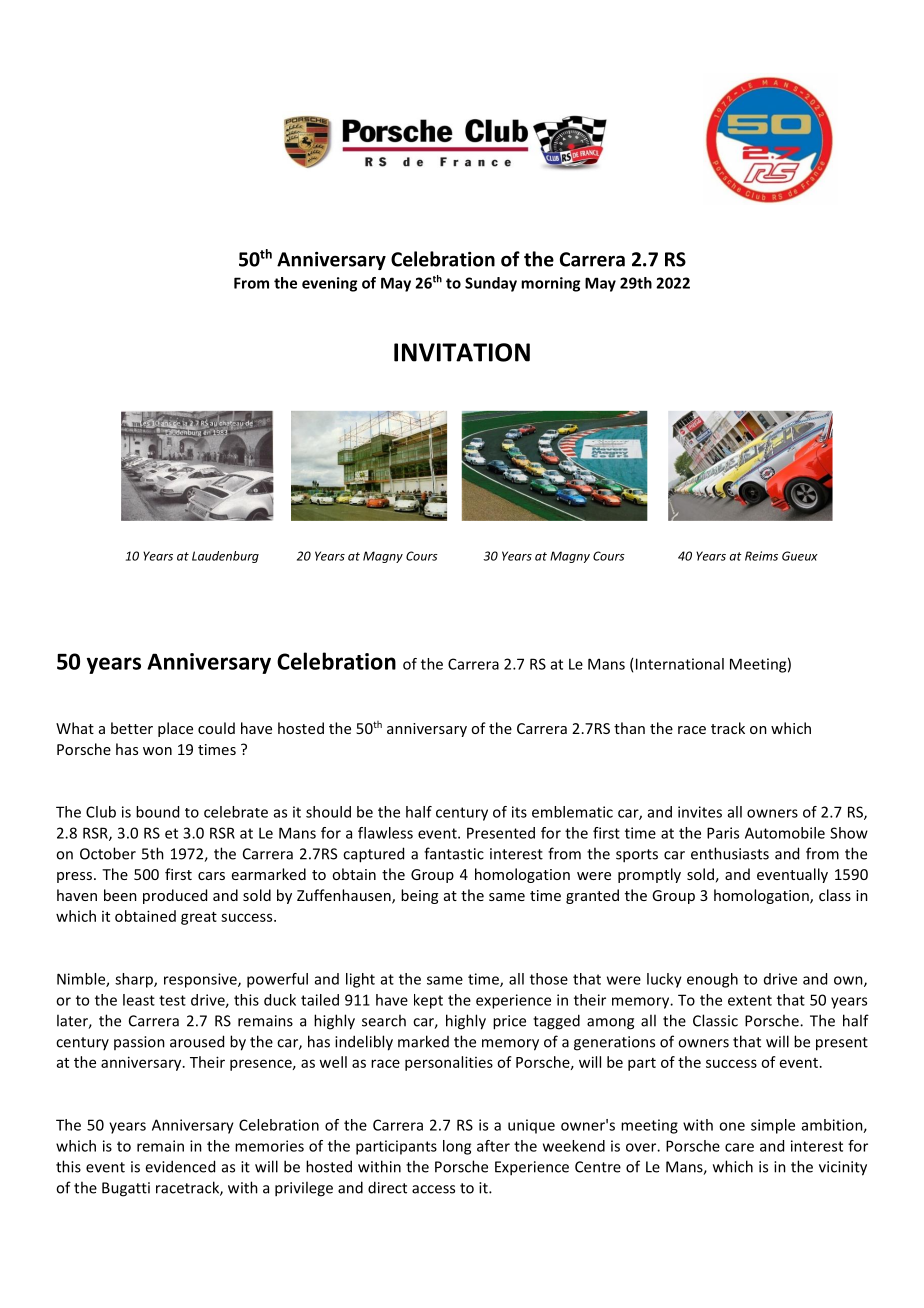 The width and height of the screenshot is (924, 1308). What do you see at coordinates (157, 812) in the screenshot?
I see `bound` at bounding box center [157, 812].
